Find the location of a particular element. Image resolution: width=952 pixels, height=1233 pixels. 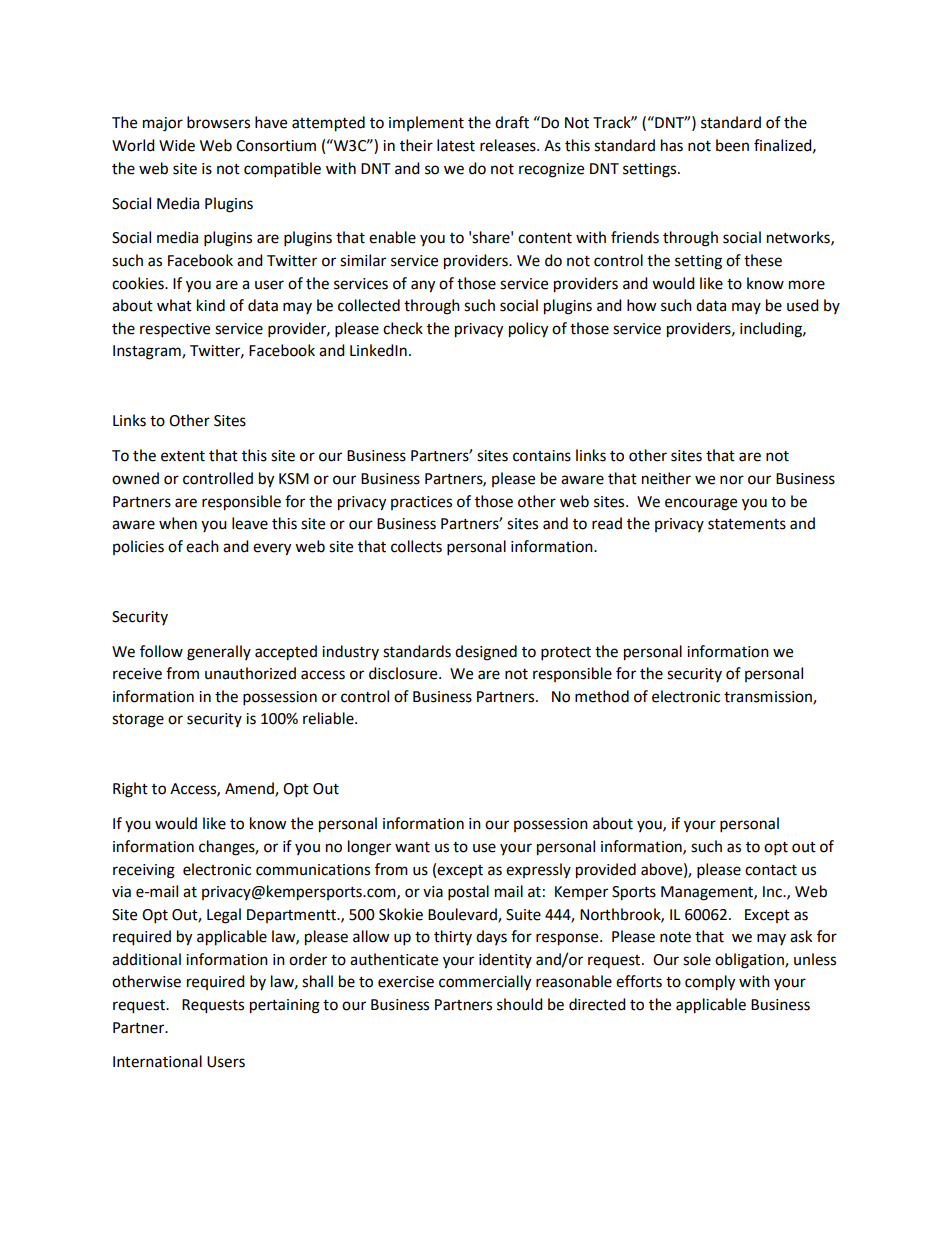

contact is located at coordinates (771, 870).
